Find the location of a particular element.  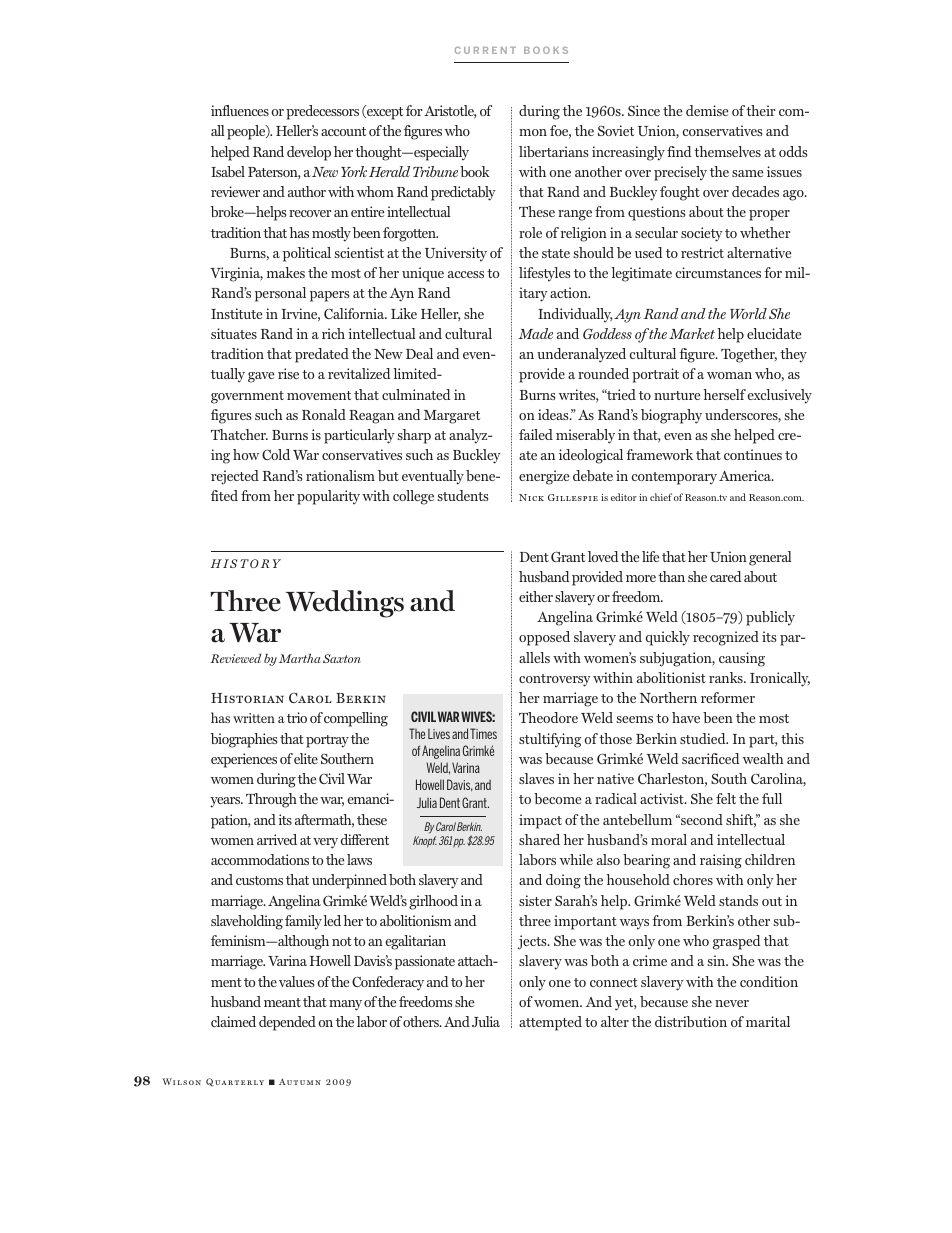

cared is located at coordinates (725, 576).
